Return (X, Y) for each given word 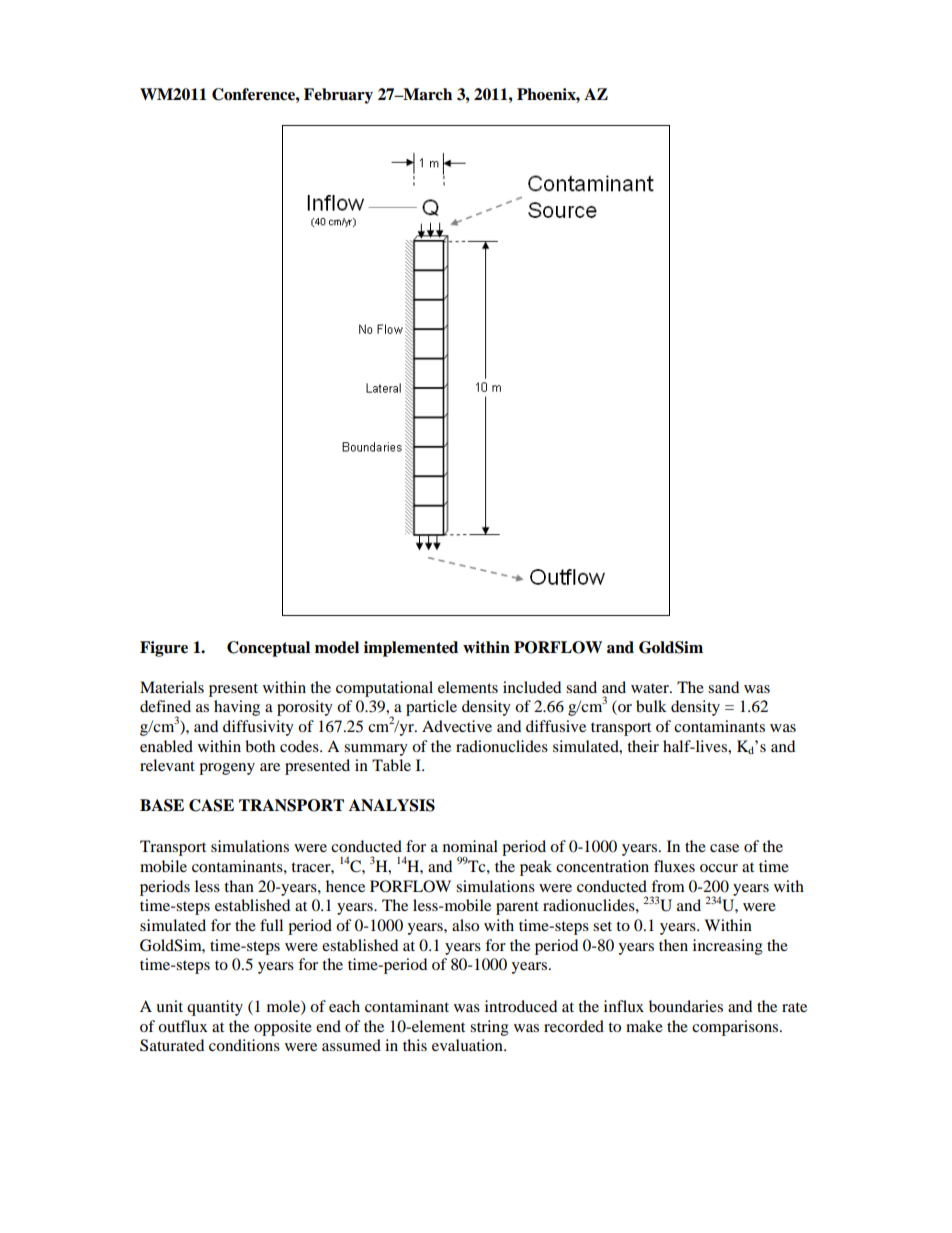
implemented (411, 649)
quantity (215, 1008)
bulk (651, 706)
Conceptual (268, 649)
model (337, 647)
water (651, 688)
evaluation (468, 1045)
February (338, 96)
